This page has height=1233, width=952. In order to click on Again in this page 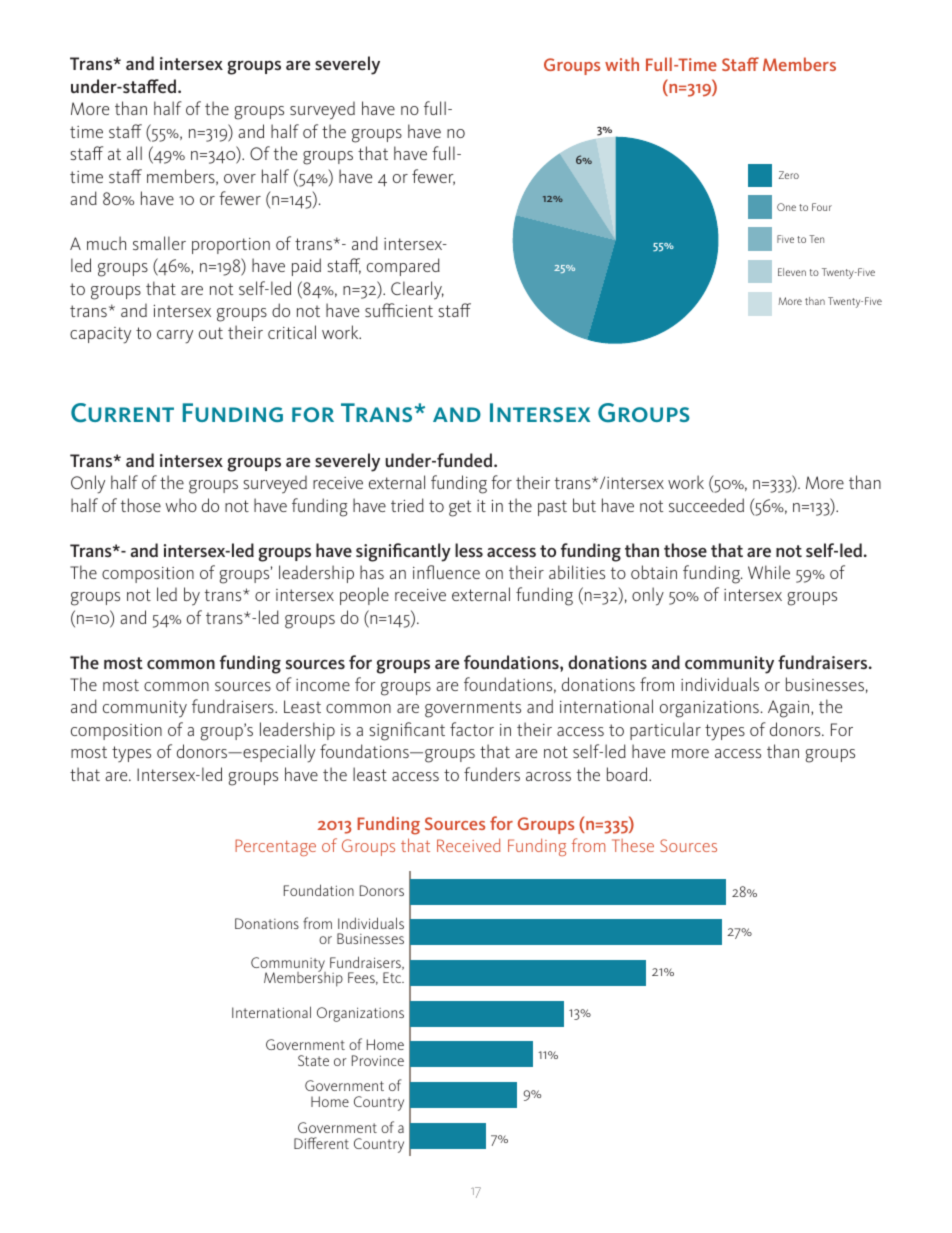, I will do `click(790, 709)`.
